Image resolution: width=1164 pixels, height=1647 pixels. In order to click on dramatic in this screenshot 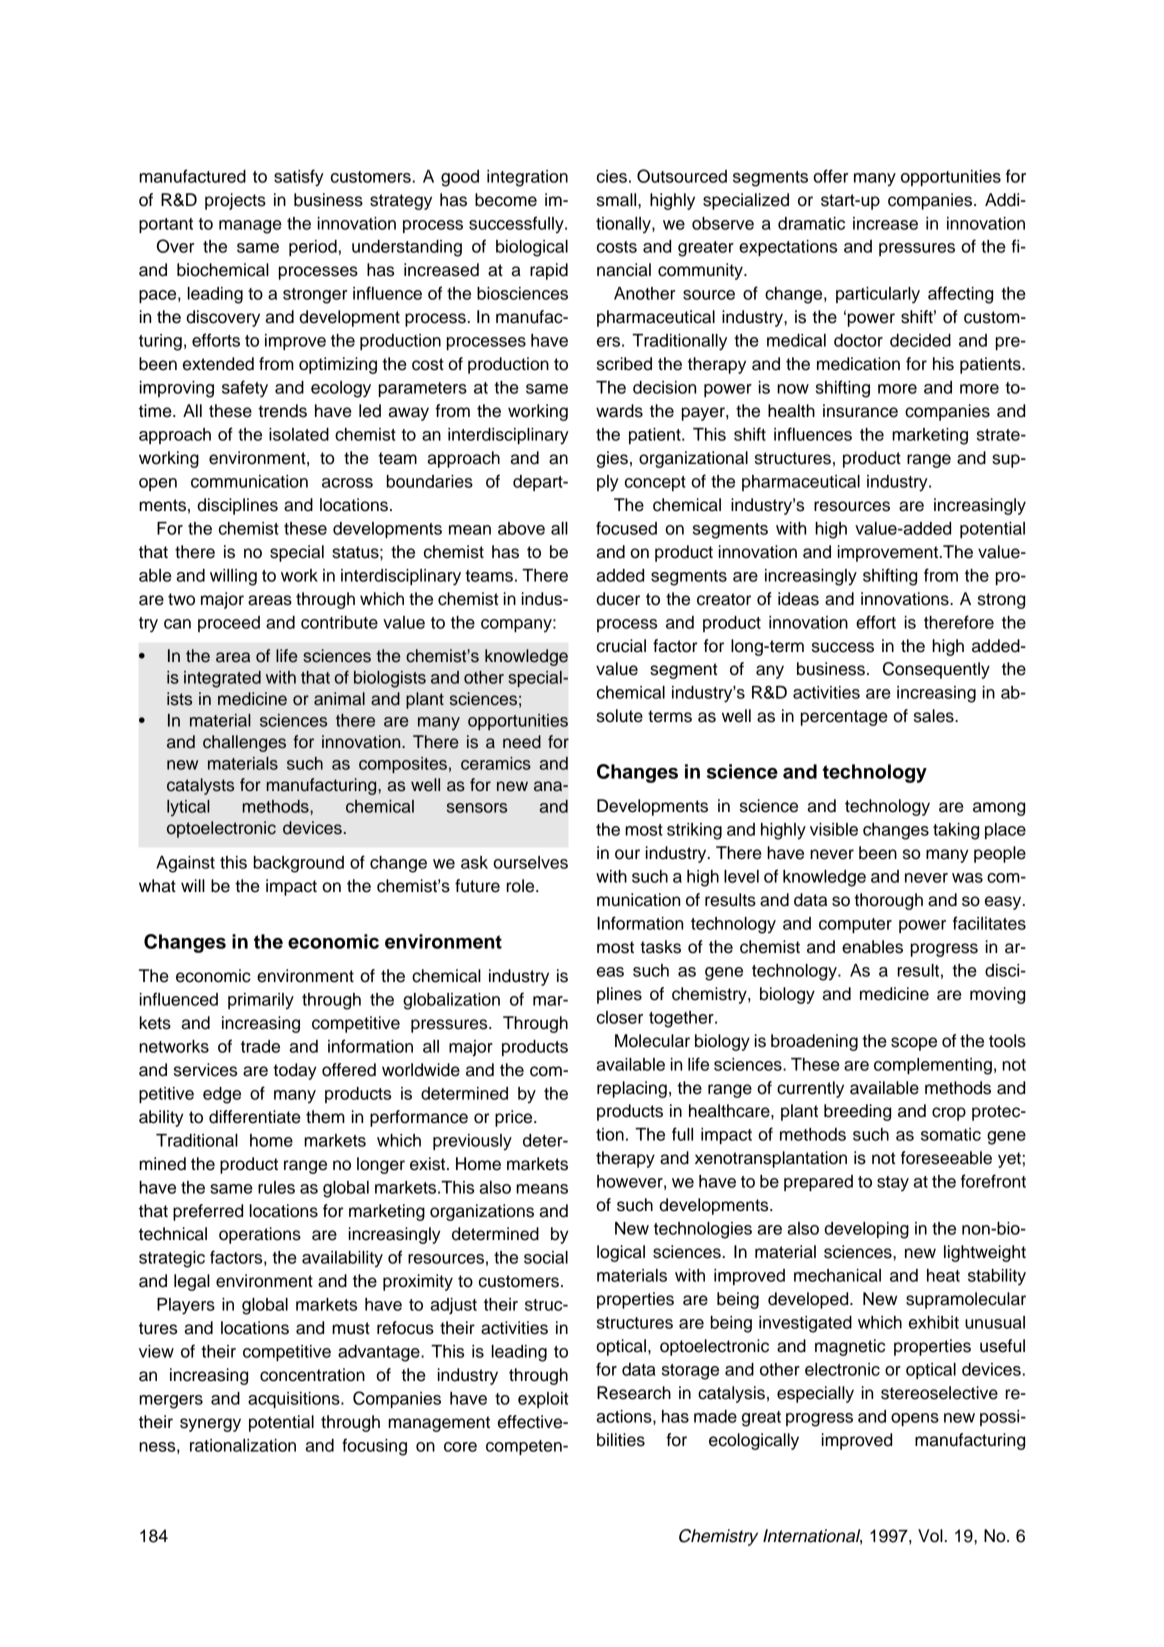, I will do `click(811, 223)`.
